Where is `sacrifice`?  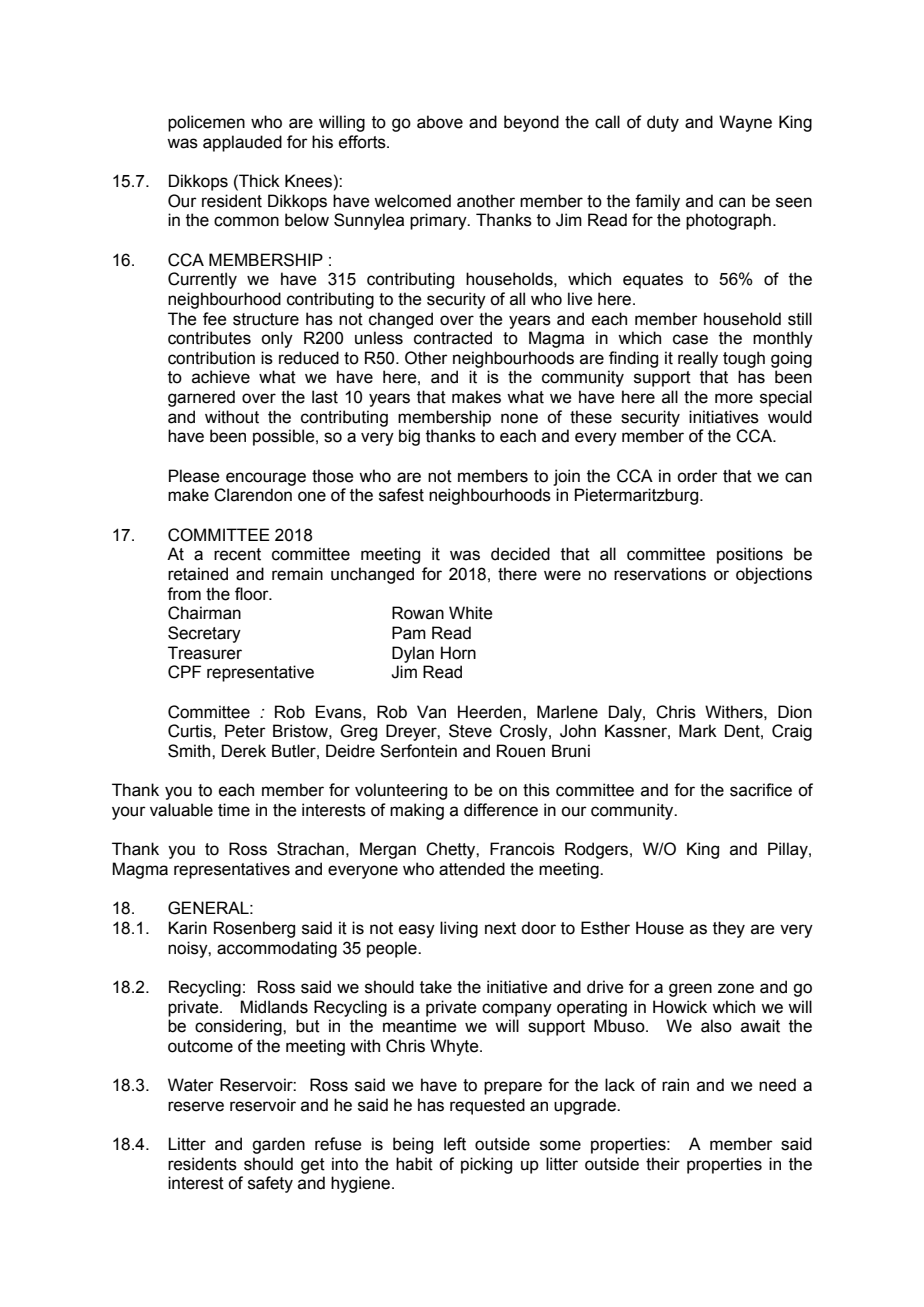 sacrifice is located at coordinates (761, 790).
